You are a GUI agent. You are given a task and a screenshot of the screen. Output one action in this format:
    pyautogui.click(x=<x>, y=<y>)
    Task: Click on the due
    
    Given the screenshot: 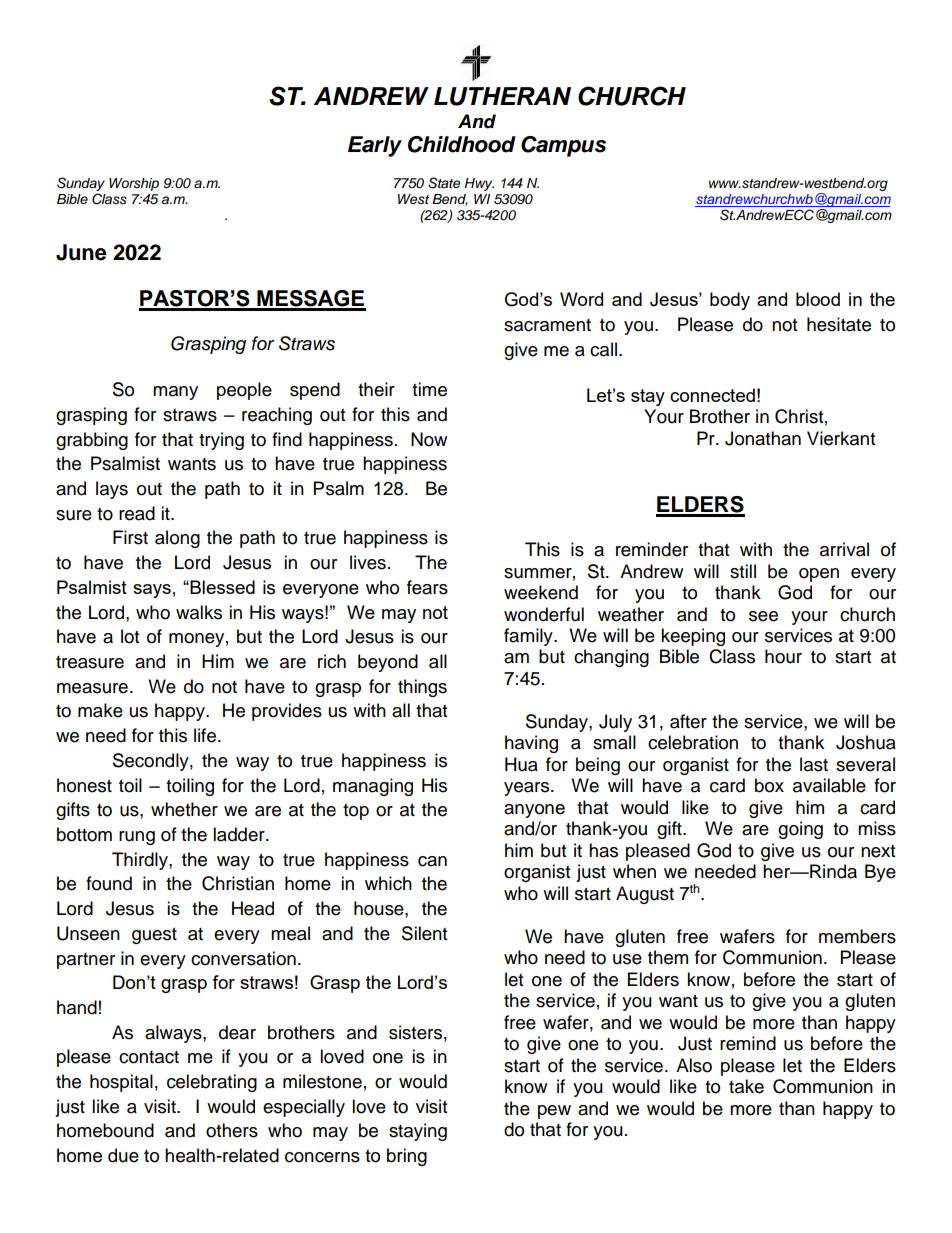 What is the action you would take?
    pyautogui.click(x=123, y=1155)
